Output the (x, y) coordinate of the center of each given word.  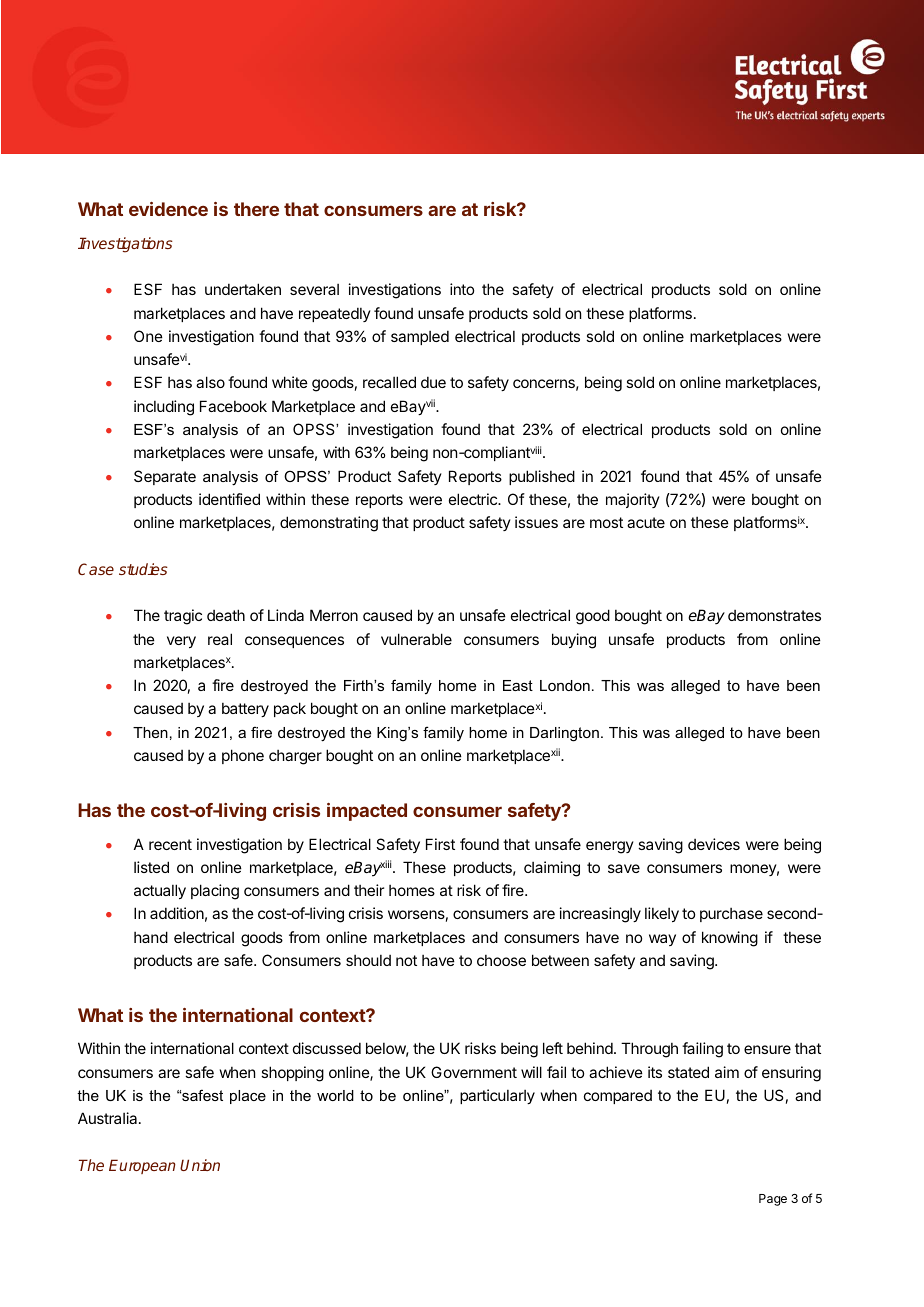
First (440, 844)
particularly (497, 1096)
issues (536, 522)
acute (646, 522)
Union (200, 1165)
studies (143, 569)
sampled (420, 337)
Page (773, 1200)
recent (170, 844)
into (462, 289)
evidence (168, 209)
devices (714, 844)
